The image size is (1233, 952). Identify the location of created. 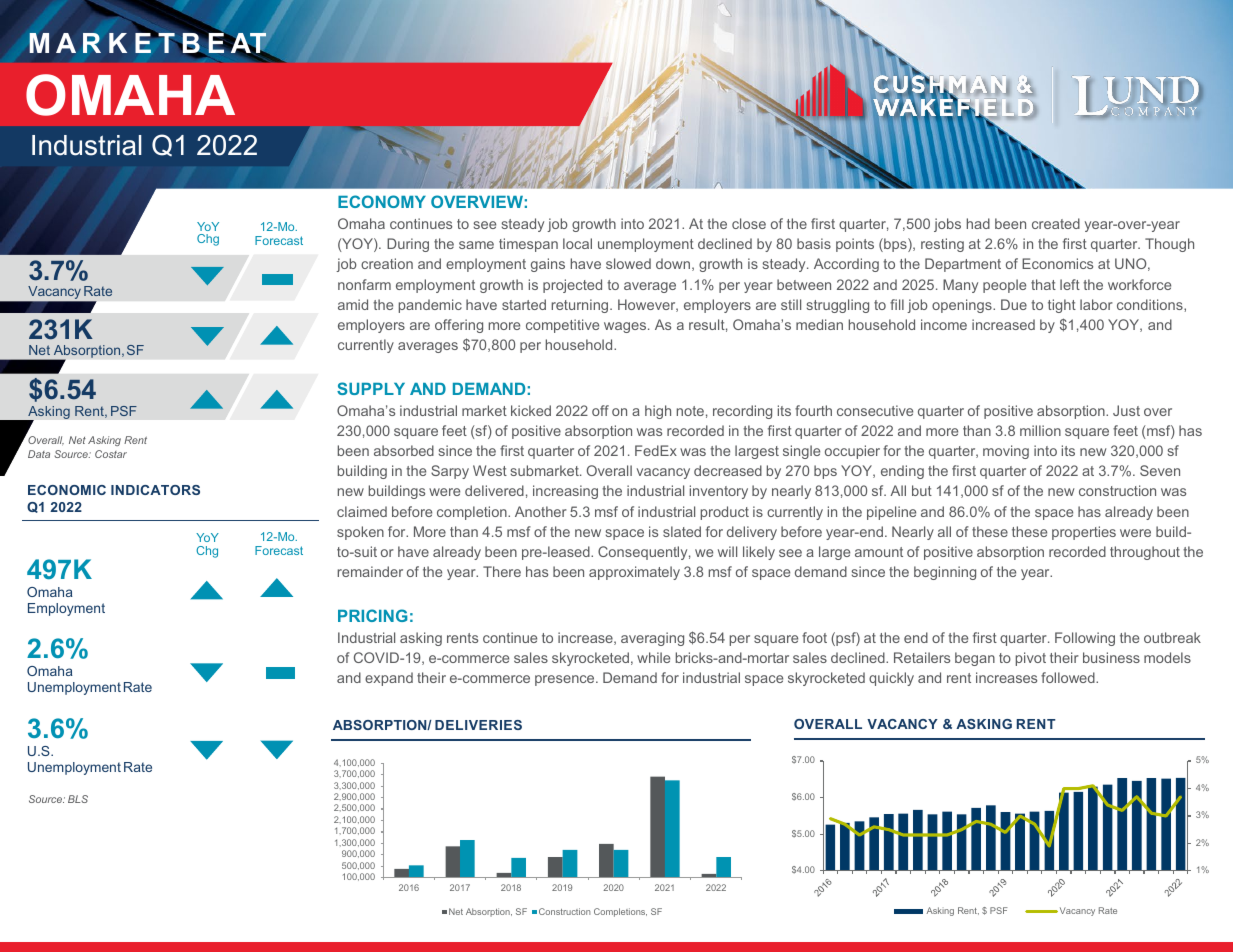
(1056, 223).
